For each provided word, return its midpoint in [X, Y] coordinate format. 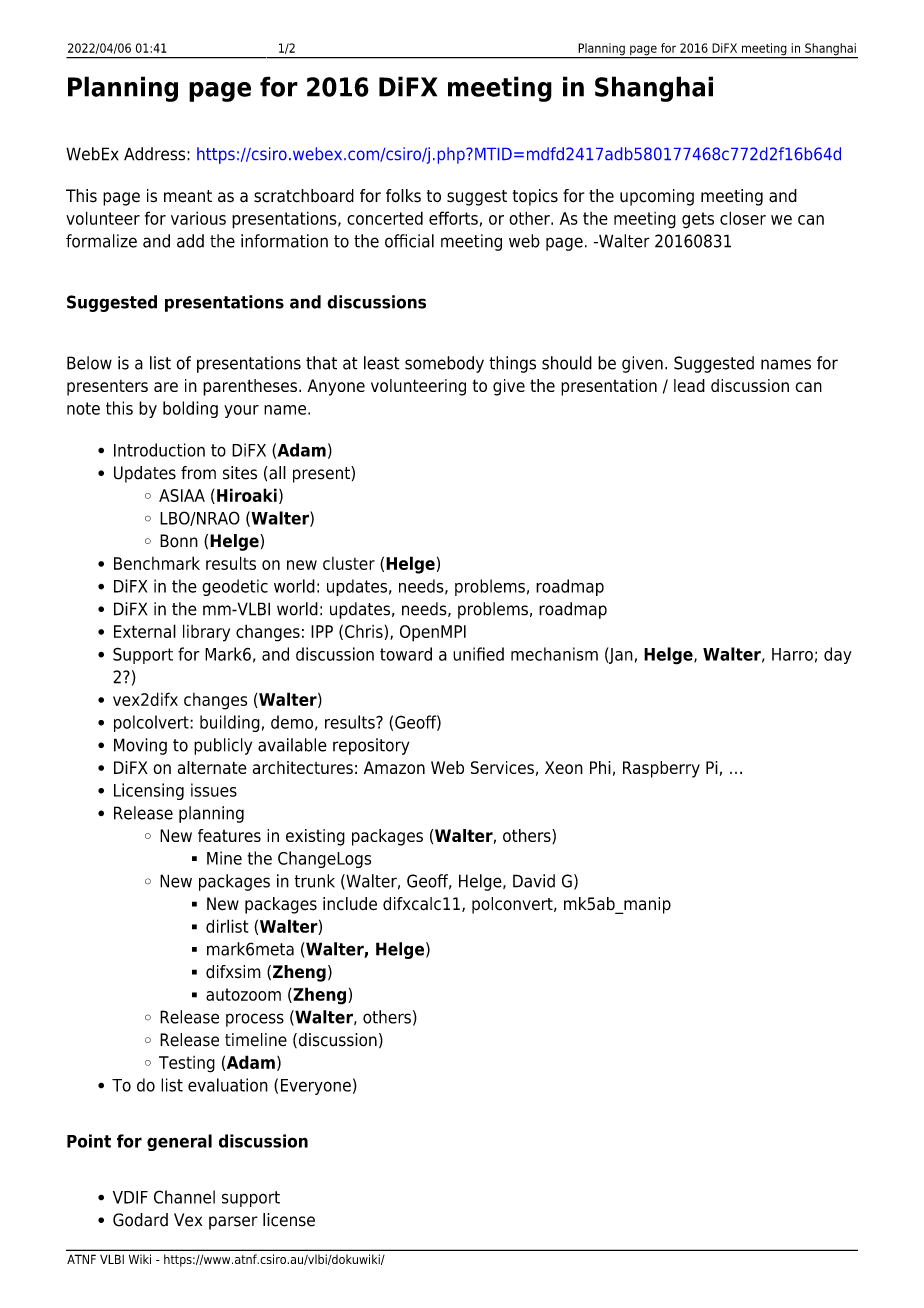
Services [502, 767]
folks [403, 196]
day [838, 655]
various [198, 218]
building [230, 723]
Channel [184, 1197]
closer [743, 218]
